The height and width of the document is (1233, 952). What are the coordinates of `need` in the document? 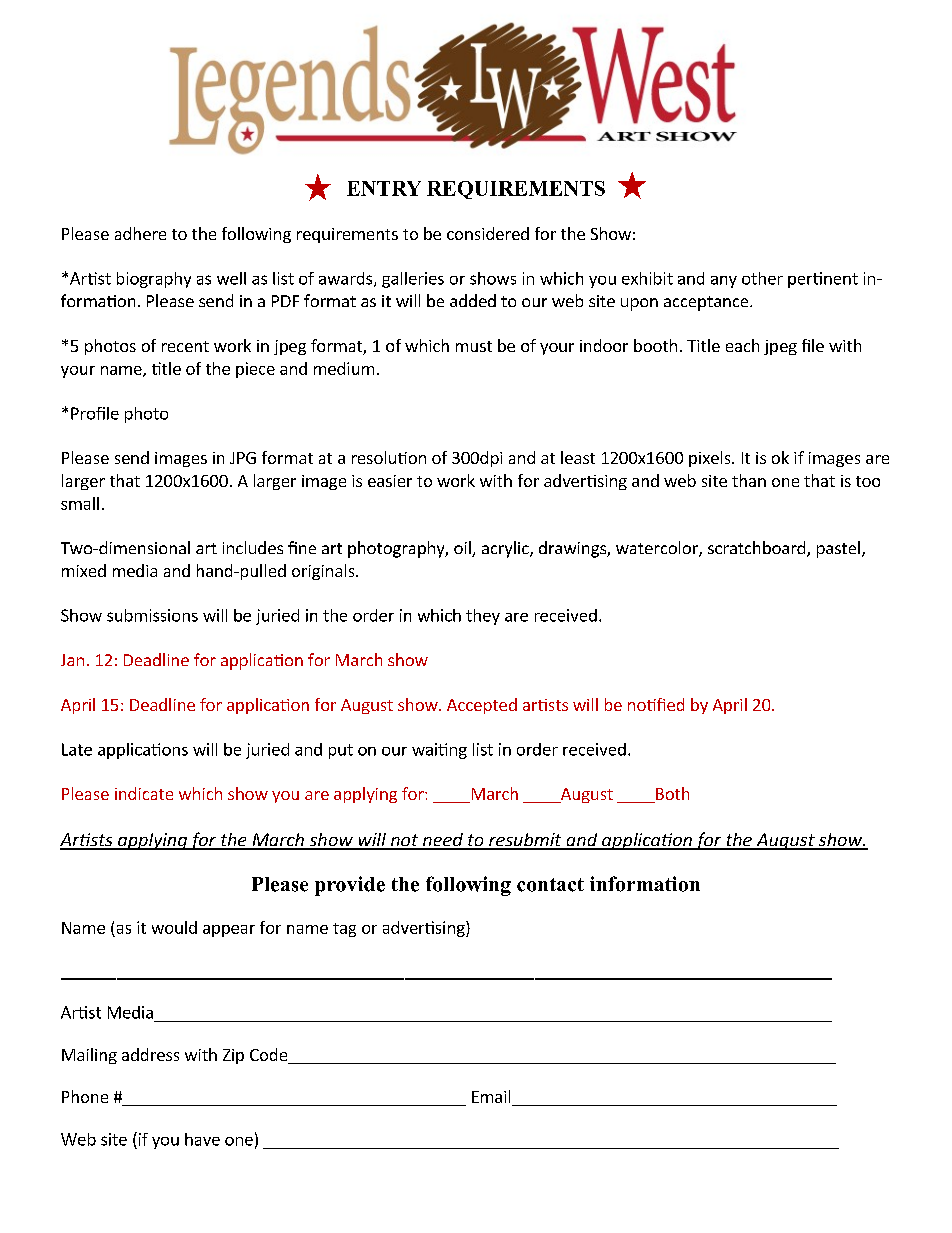 It's located at (442, 841).
